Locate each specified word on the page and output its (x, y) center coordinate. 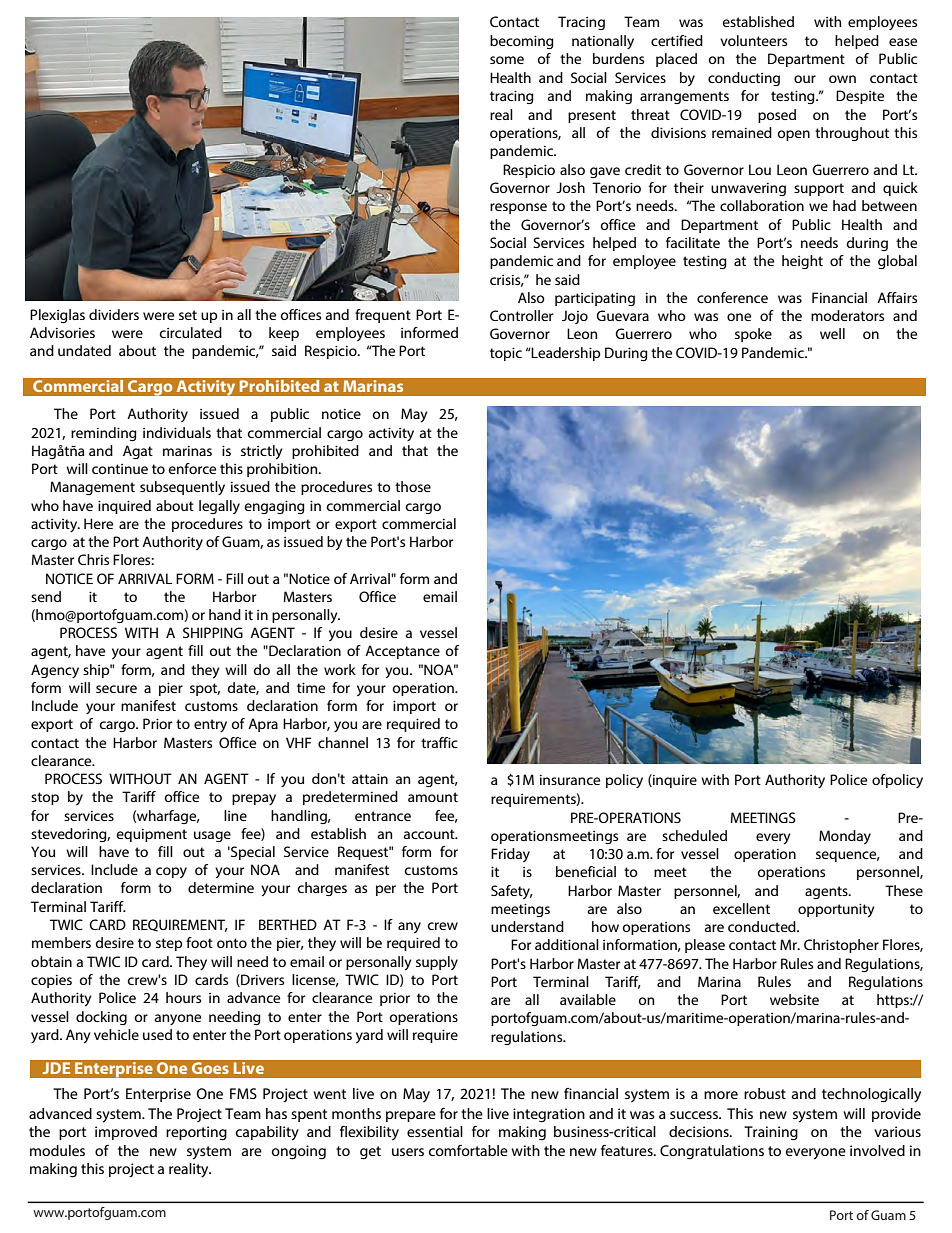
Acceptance (402, 652)
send (46, 596)
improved (126, 1133)
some (507, 60)
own (842, 79)
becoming (522, 42)
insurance (570, 780)
